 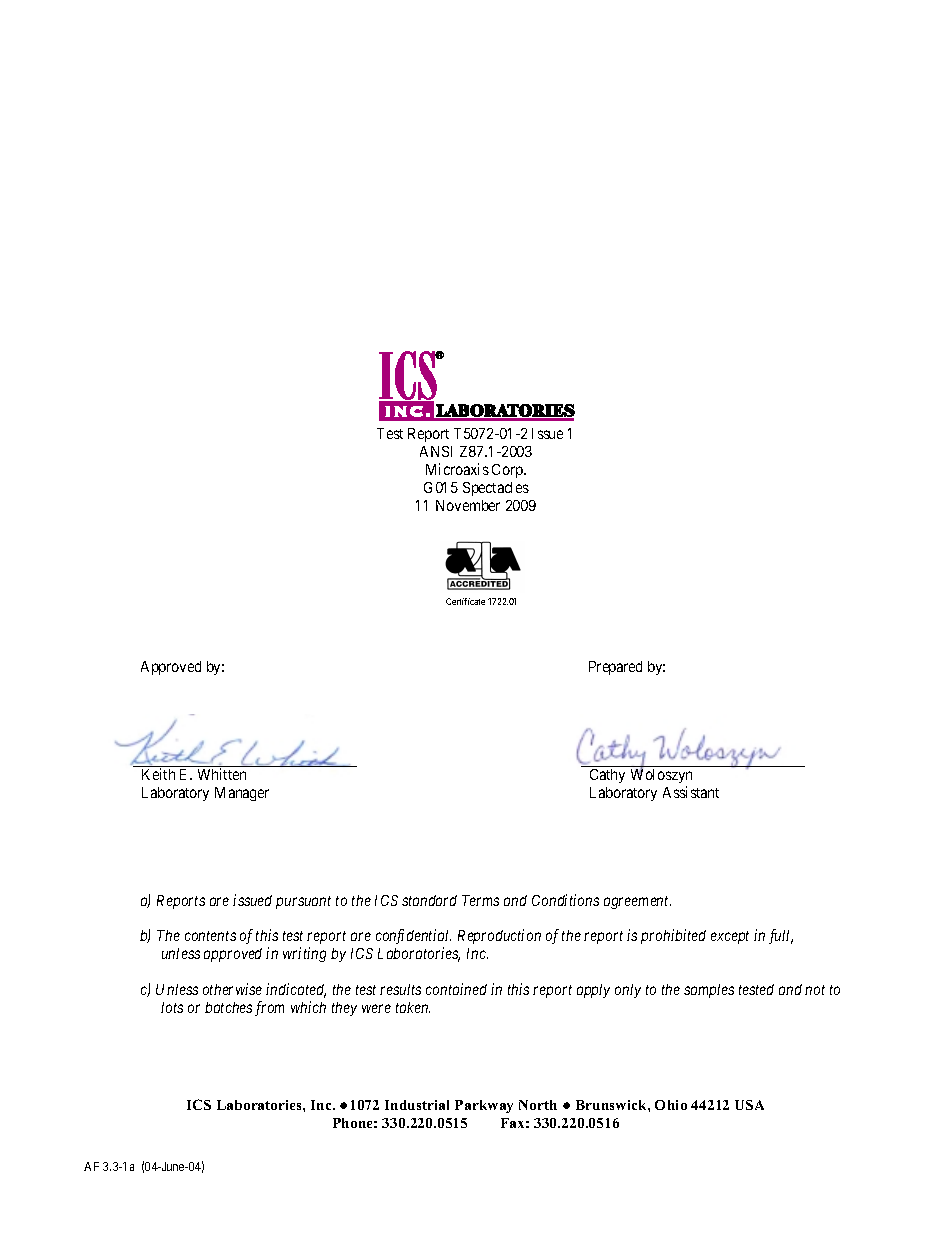 I want to click on Whitten, so click(x=222, y=774).
